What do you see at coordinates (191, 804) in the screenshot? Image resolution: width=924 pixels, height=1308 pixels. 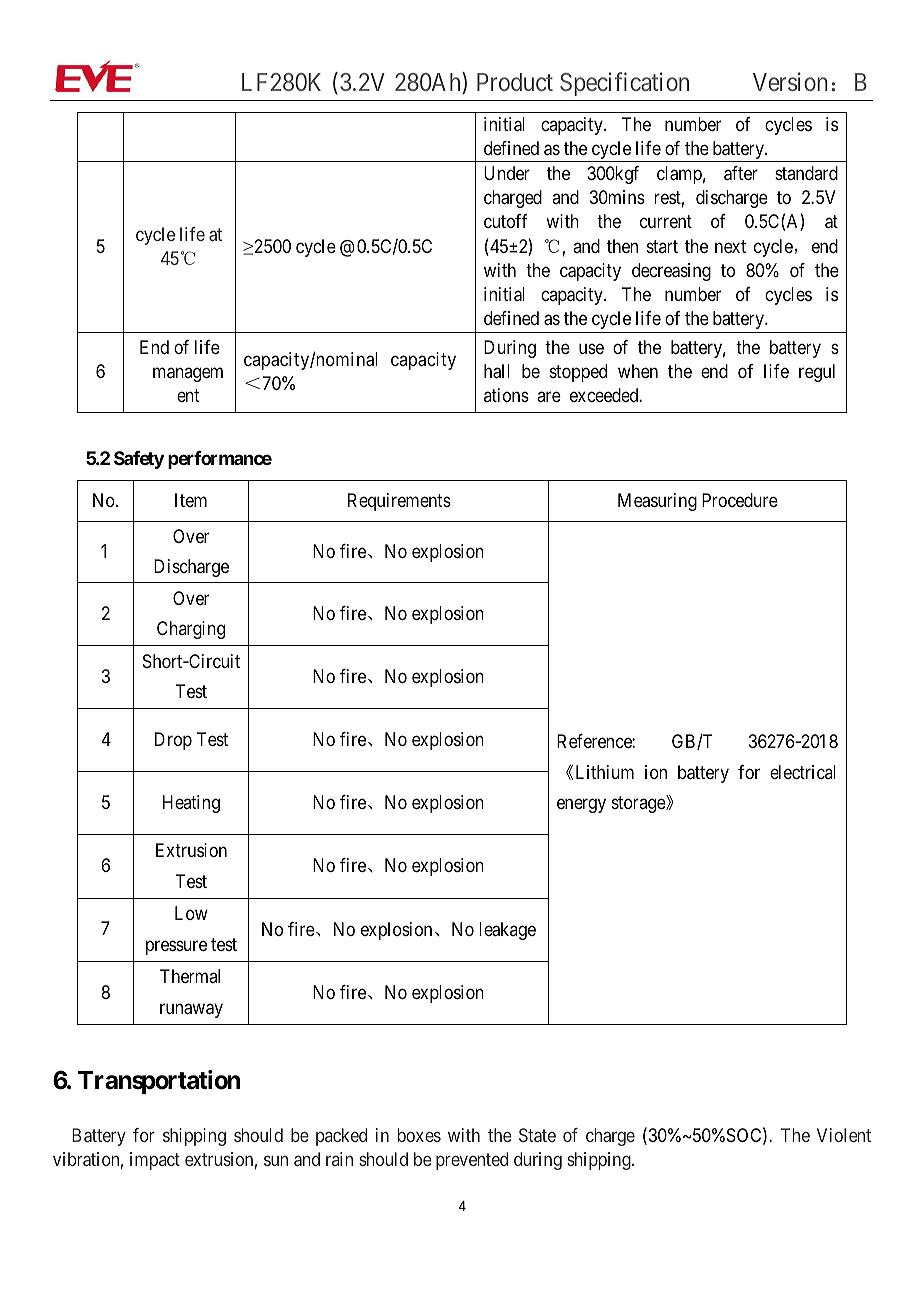 I see `Heating` at bounding box center [191, 804].
